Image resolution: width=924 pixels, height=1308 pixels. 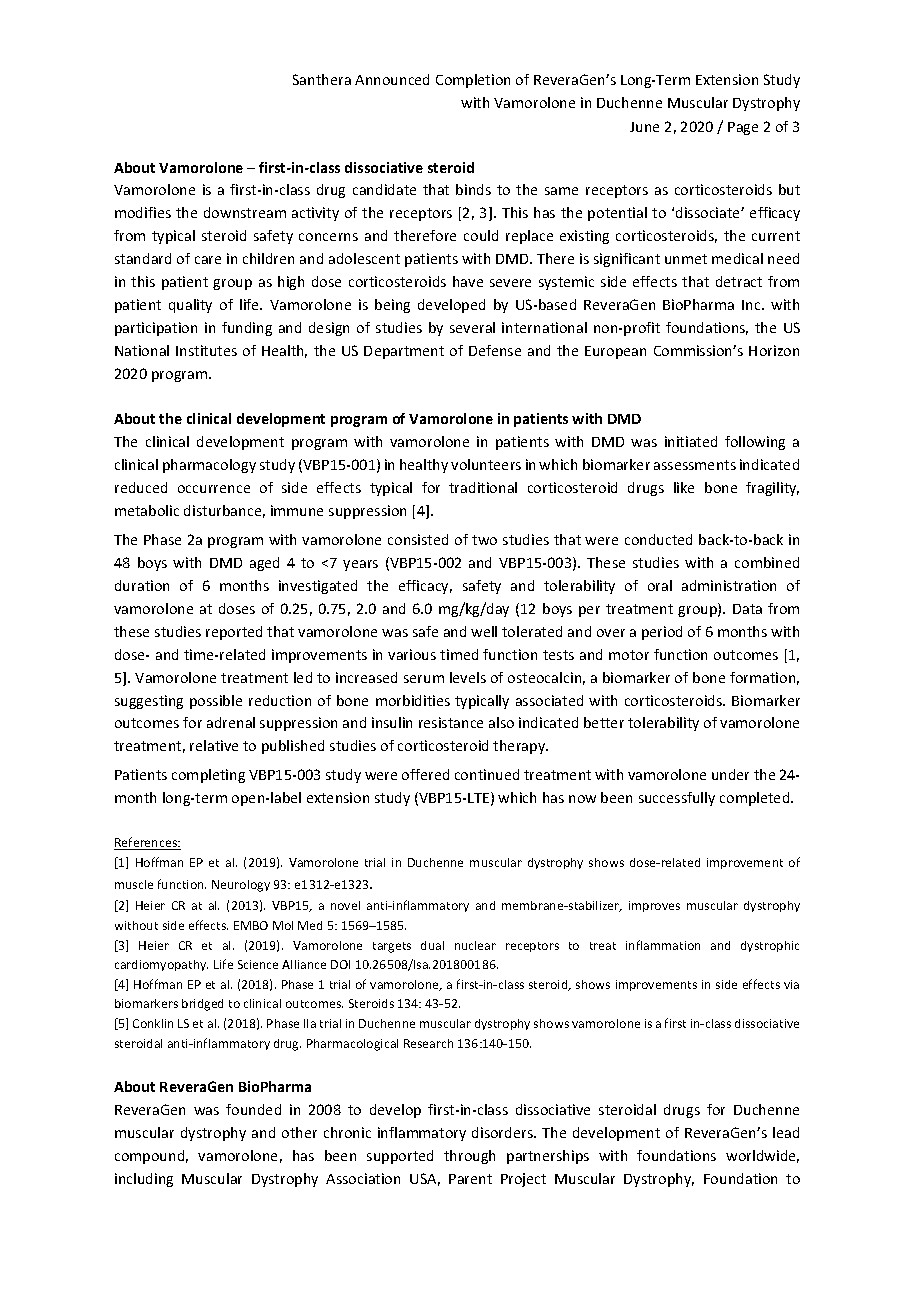 I want to click on downstream, so click(x=245, y=212).
